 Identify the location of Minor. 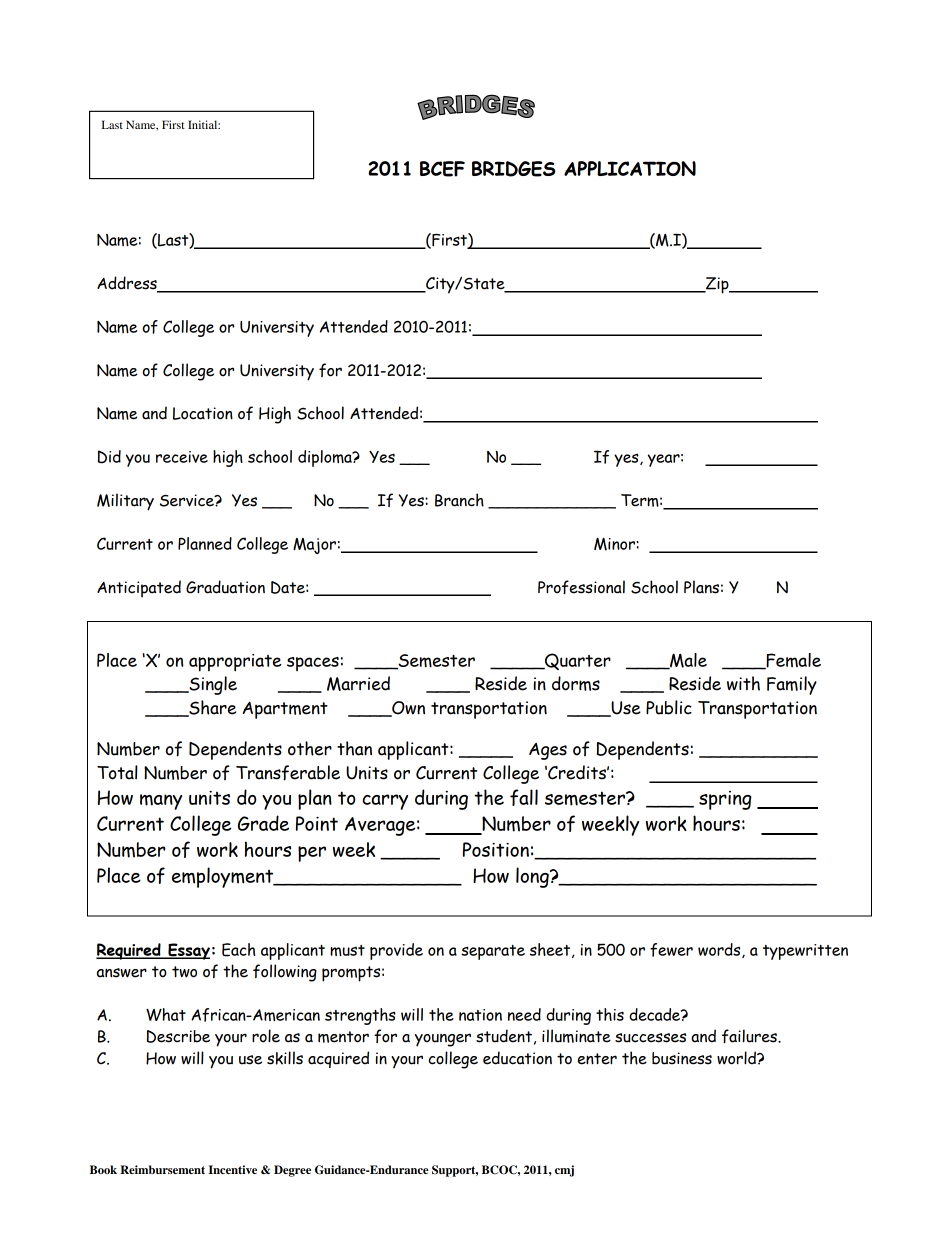
(615, 544).
